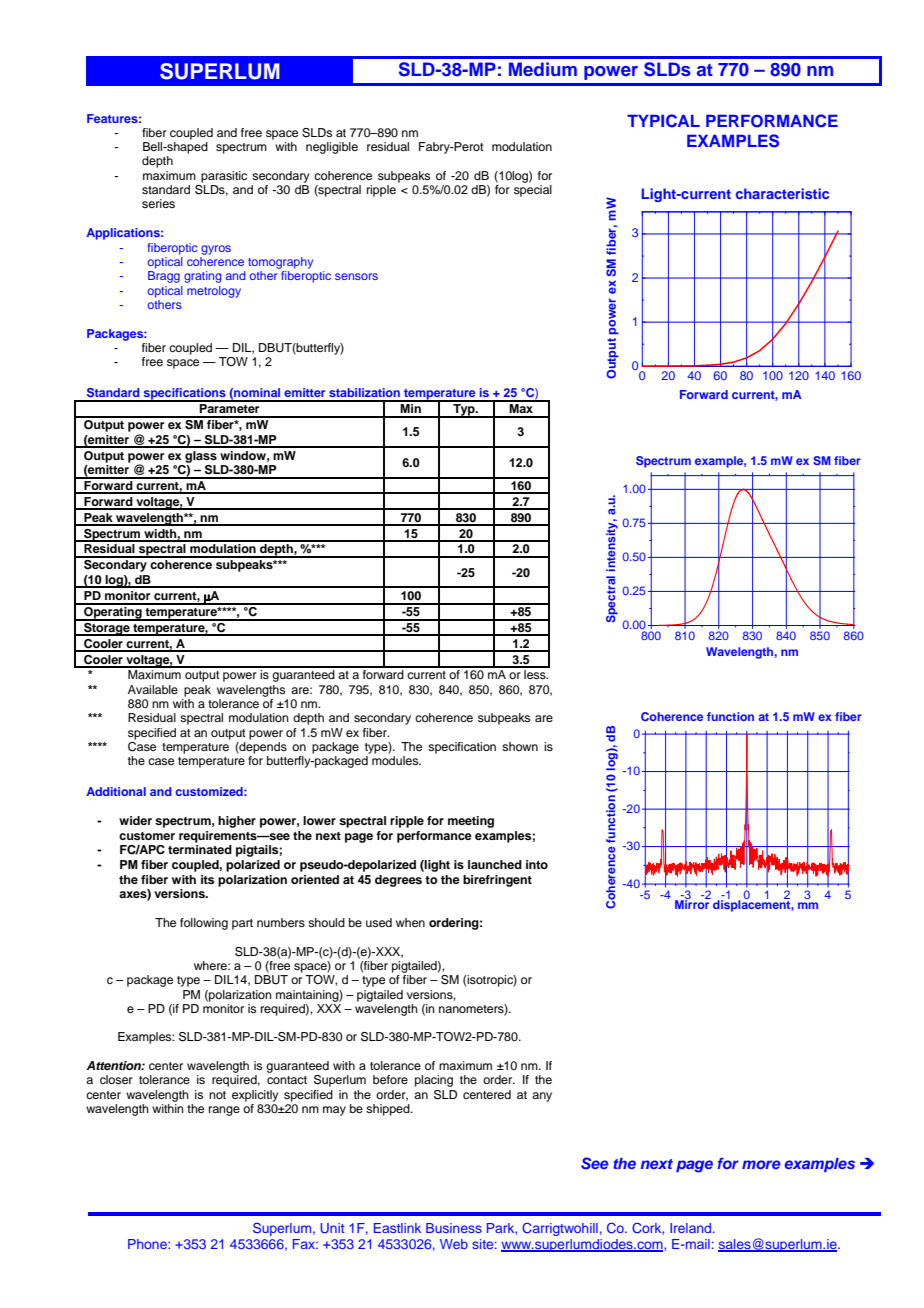  What do you see at coordinates (356, 276) in the image?
I see `sensors` at bounding box center [356, 276].
